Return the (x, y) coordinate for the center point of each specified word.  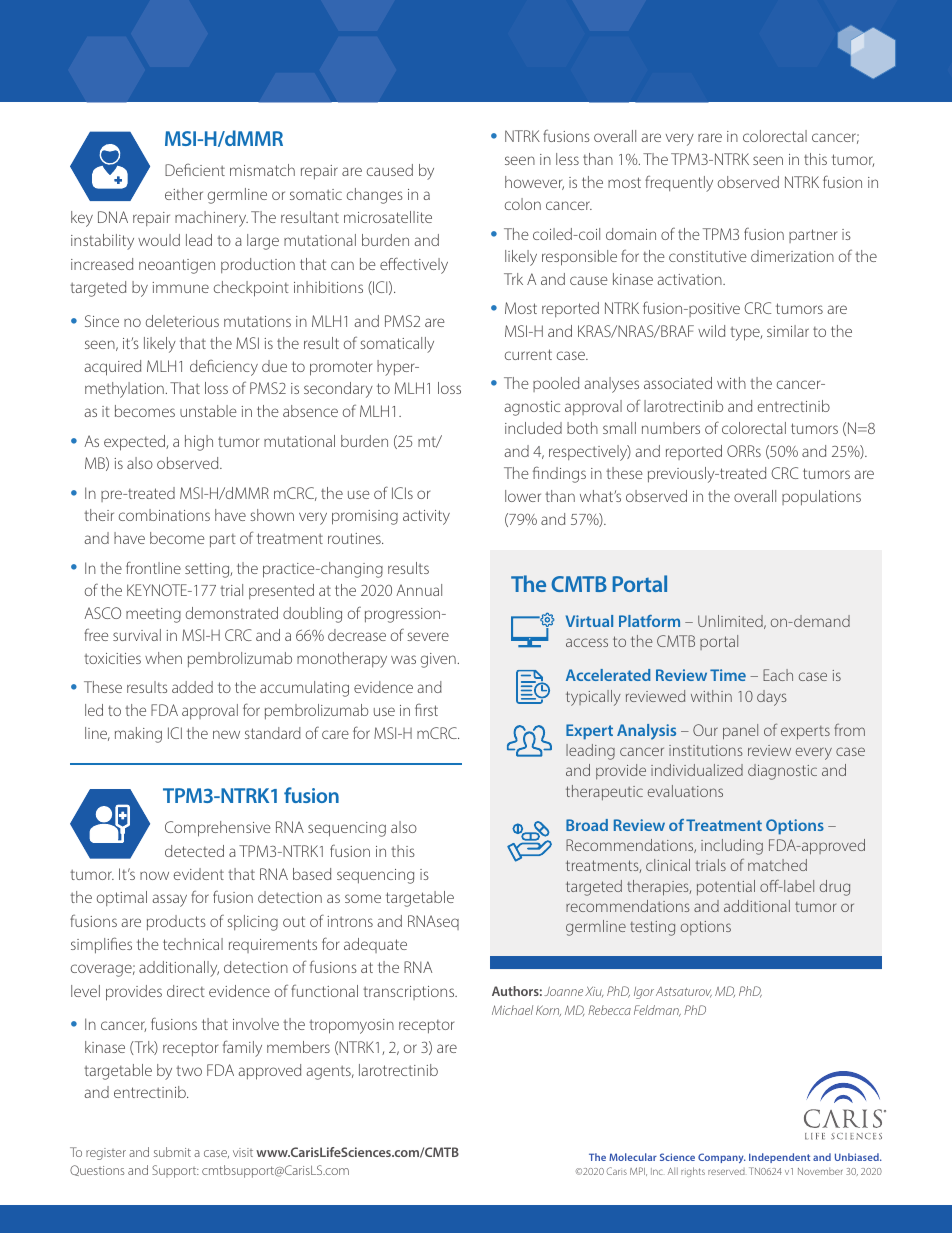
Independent (779, 1158)
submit (172, 1152)
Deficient (195, 169)
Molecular (633, 1157)
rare (710, 137)
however (534, 183)
